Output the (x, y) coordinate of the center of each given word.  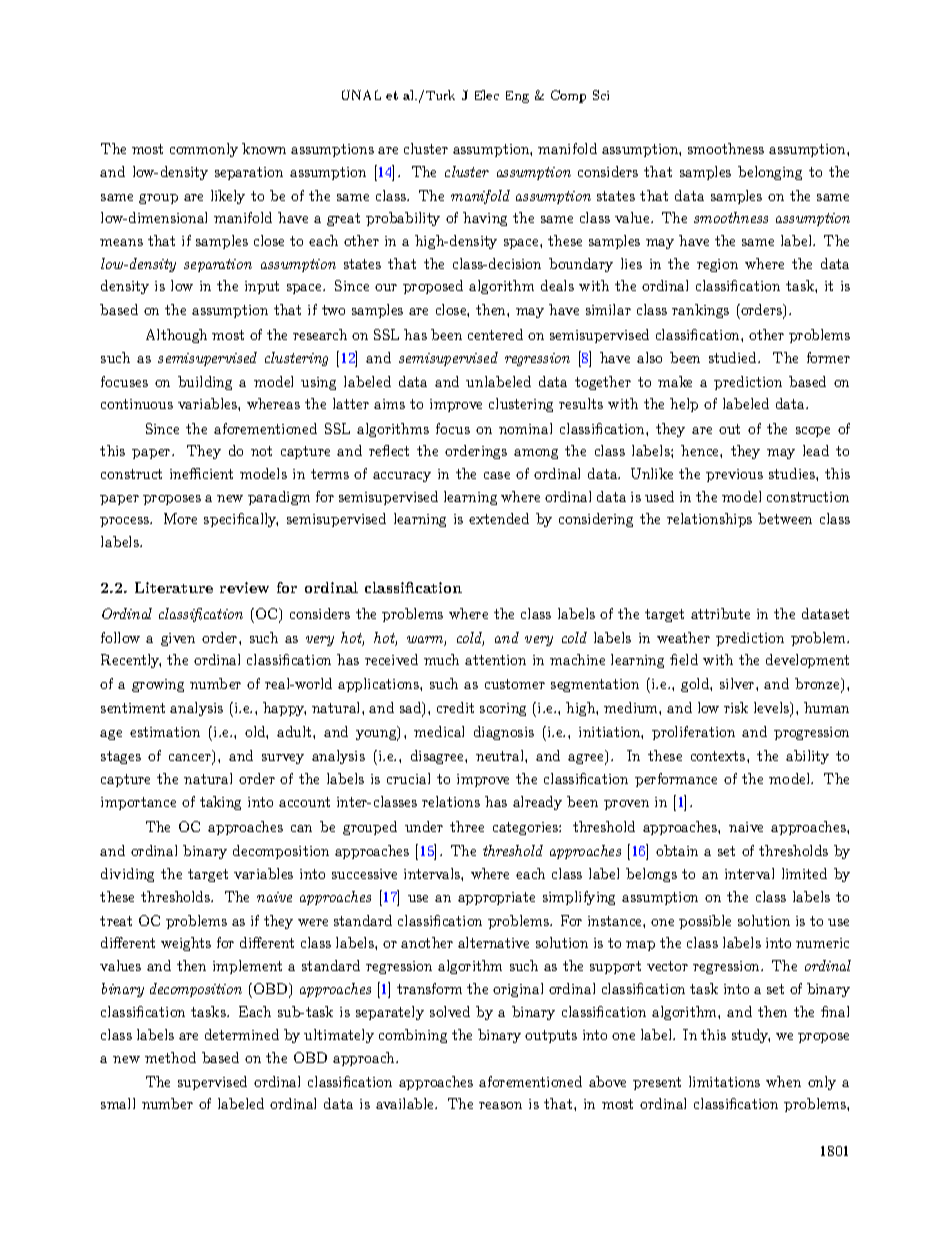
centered (495, 334)
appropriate (496, 898)
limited (804, 873)
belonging (770, 173)
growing (158, 685)
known (264, 148)
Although (176, 336)
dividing (127, 875)
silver (738, 683)
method (170, 1057)
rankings (700, 311)
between (785, 518)
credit (455, 707)
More (180, 518)
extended (499, 518)
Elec (487, 95)
